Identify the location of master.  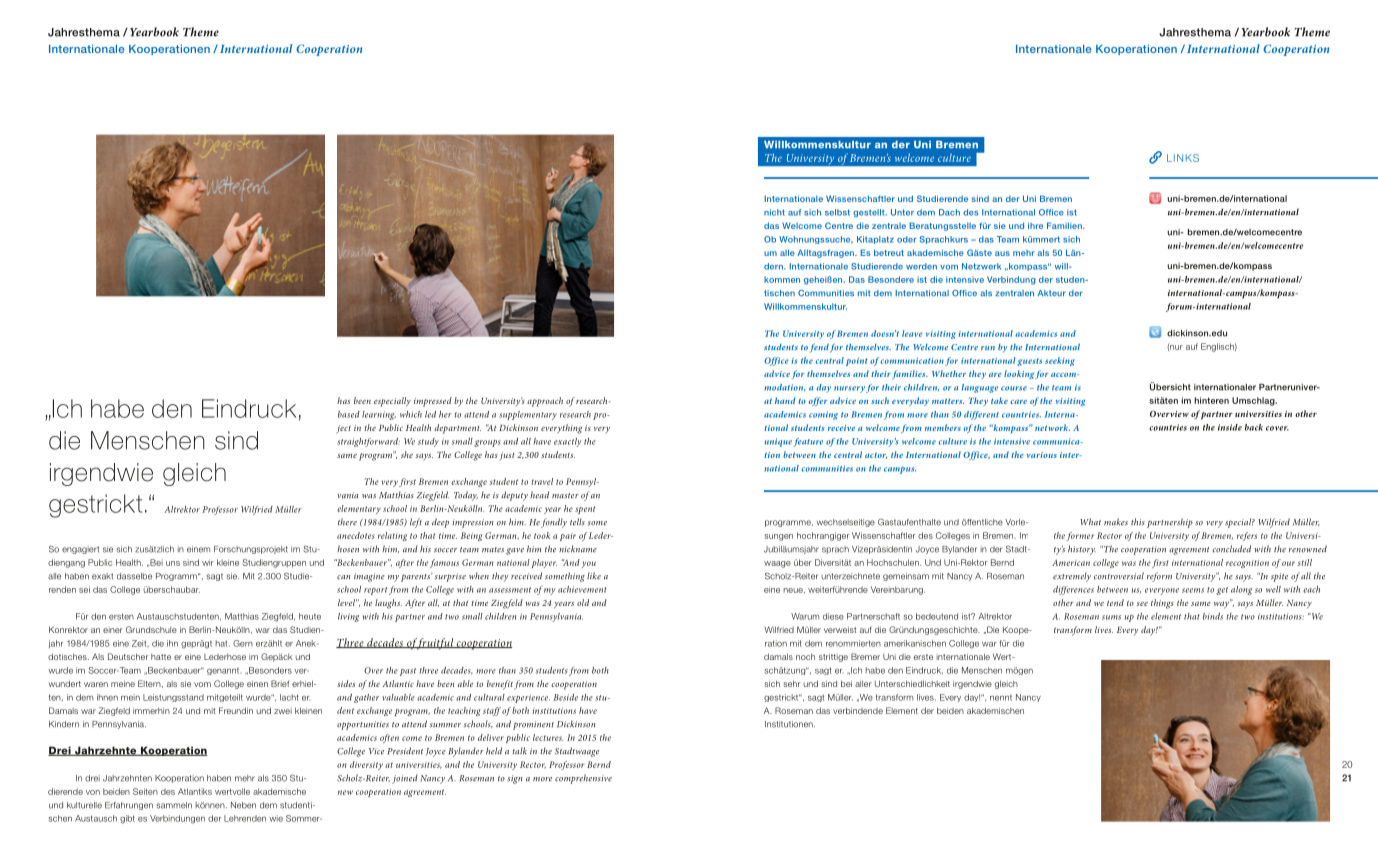
(565, 496).
